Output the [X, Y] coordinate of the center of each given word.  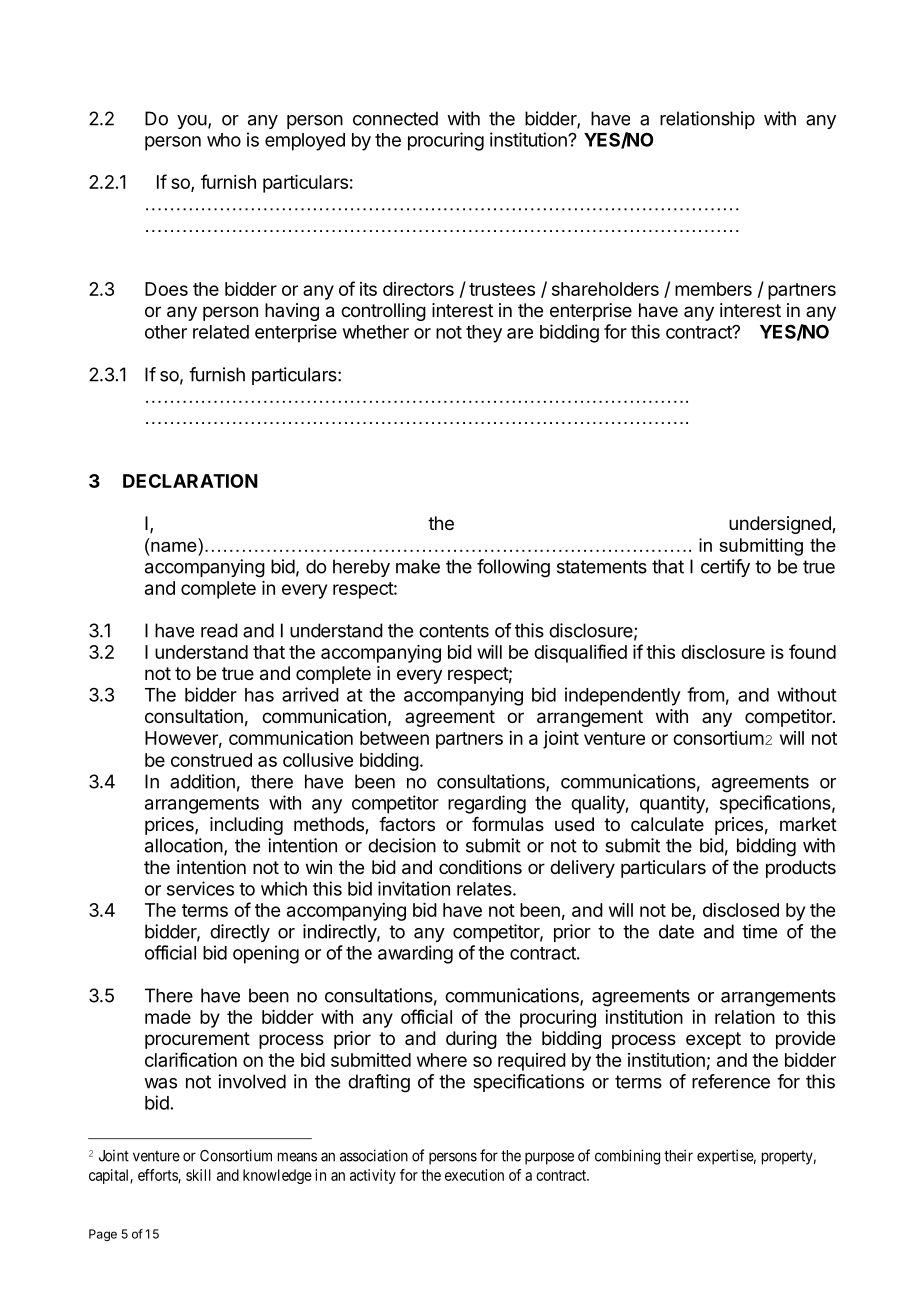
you [192, 122]
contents [454, 631]
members [713, 289]
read [219, 630]
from [705, 694]
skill [198, 1175]
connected [395, 118]
